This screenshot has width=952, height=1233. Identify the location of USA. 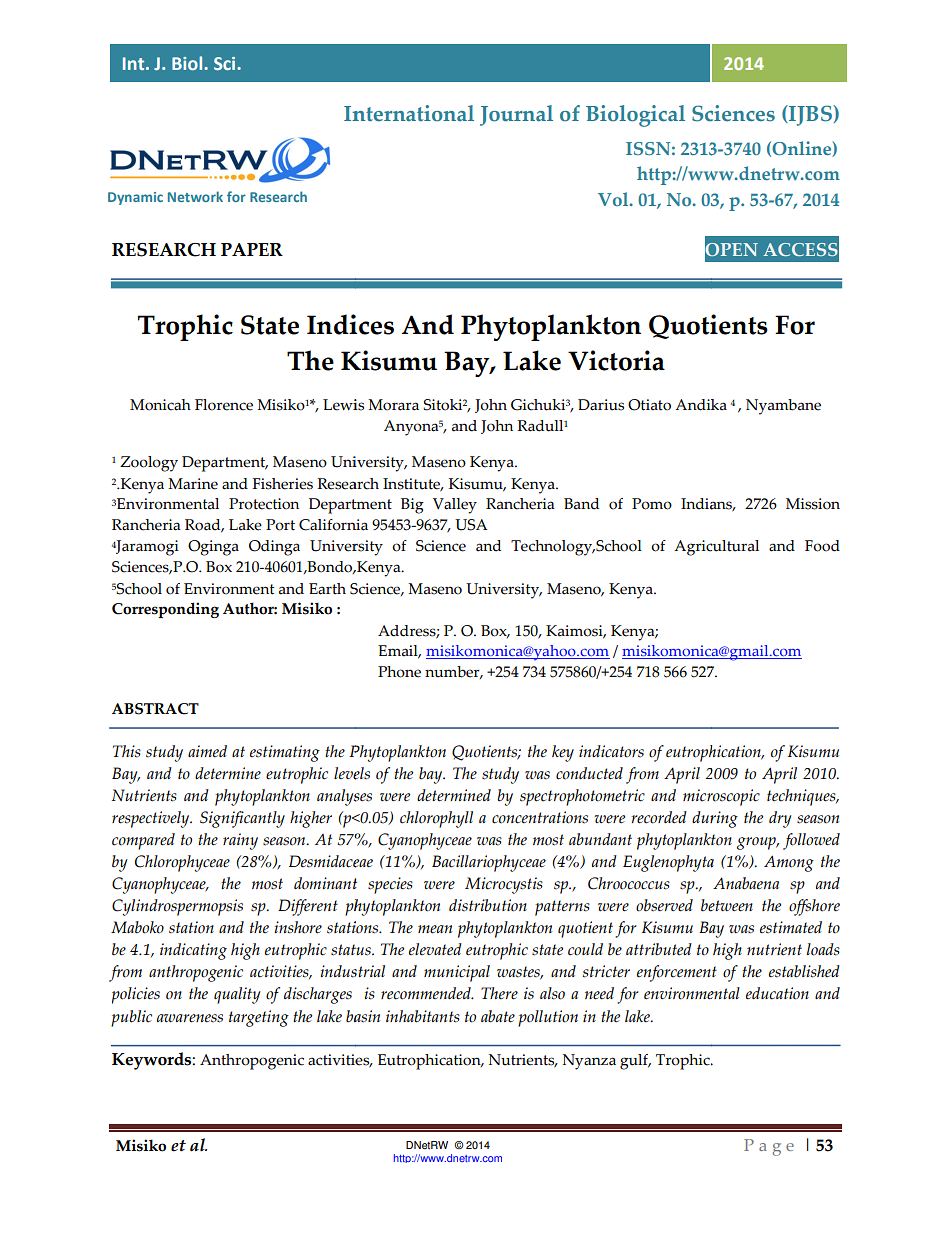
(471, 525).
